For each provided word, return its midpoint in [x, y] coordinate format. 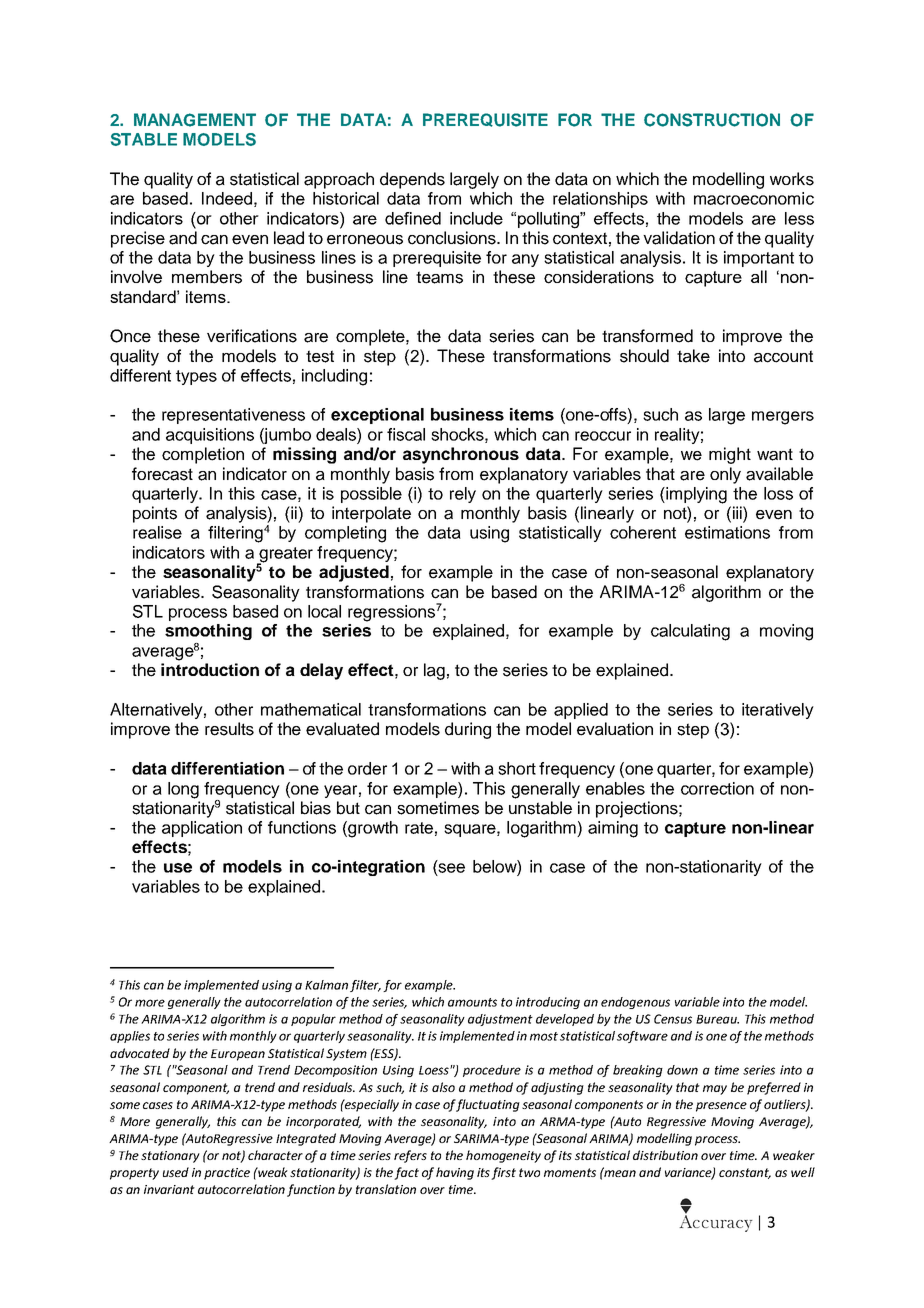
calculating [690, 632]
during [468, 730]
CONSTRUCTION [712, 120]
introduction [210, 669]
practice [227, 1174]
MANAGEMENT [195, 120]
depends [412, 180]
